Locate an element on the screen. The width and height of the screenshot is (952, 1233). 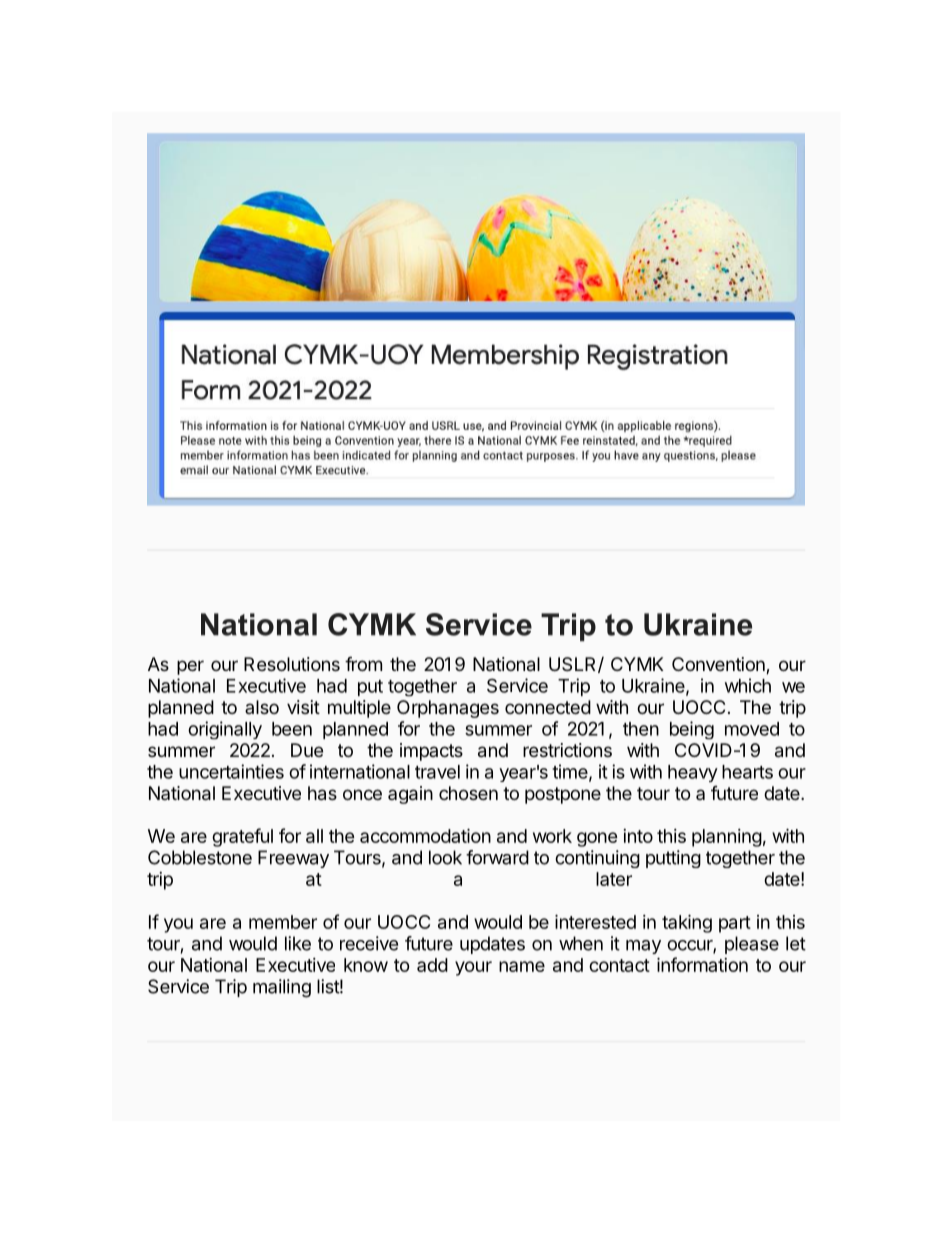
Freeway is located at coordinates (293, 859).
